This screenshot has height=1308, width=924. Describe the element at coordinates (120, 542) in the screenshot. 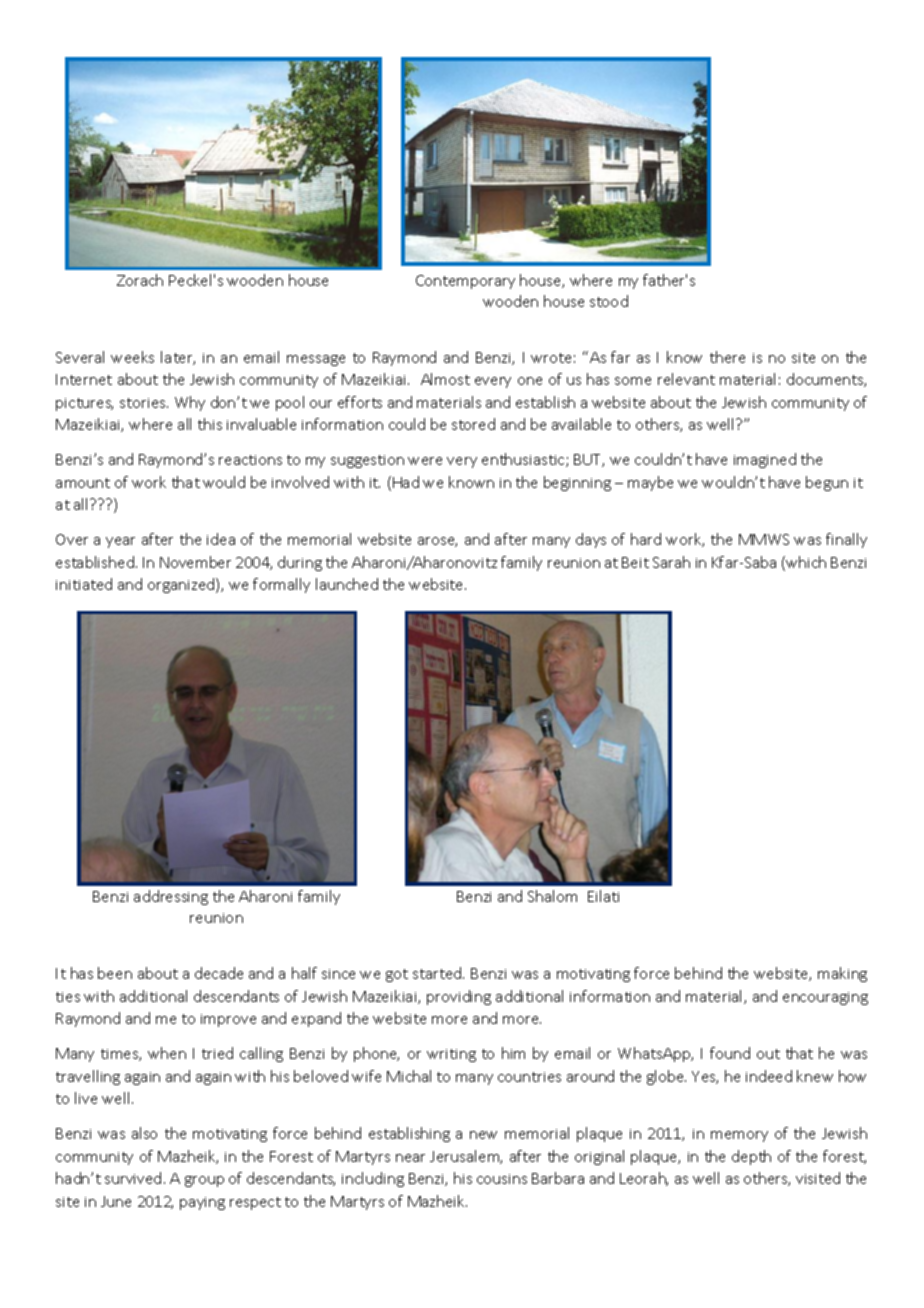

I see `year` at that location.
